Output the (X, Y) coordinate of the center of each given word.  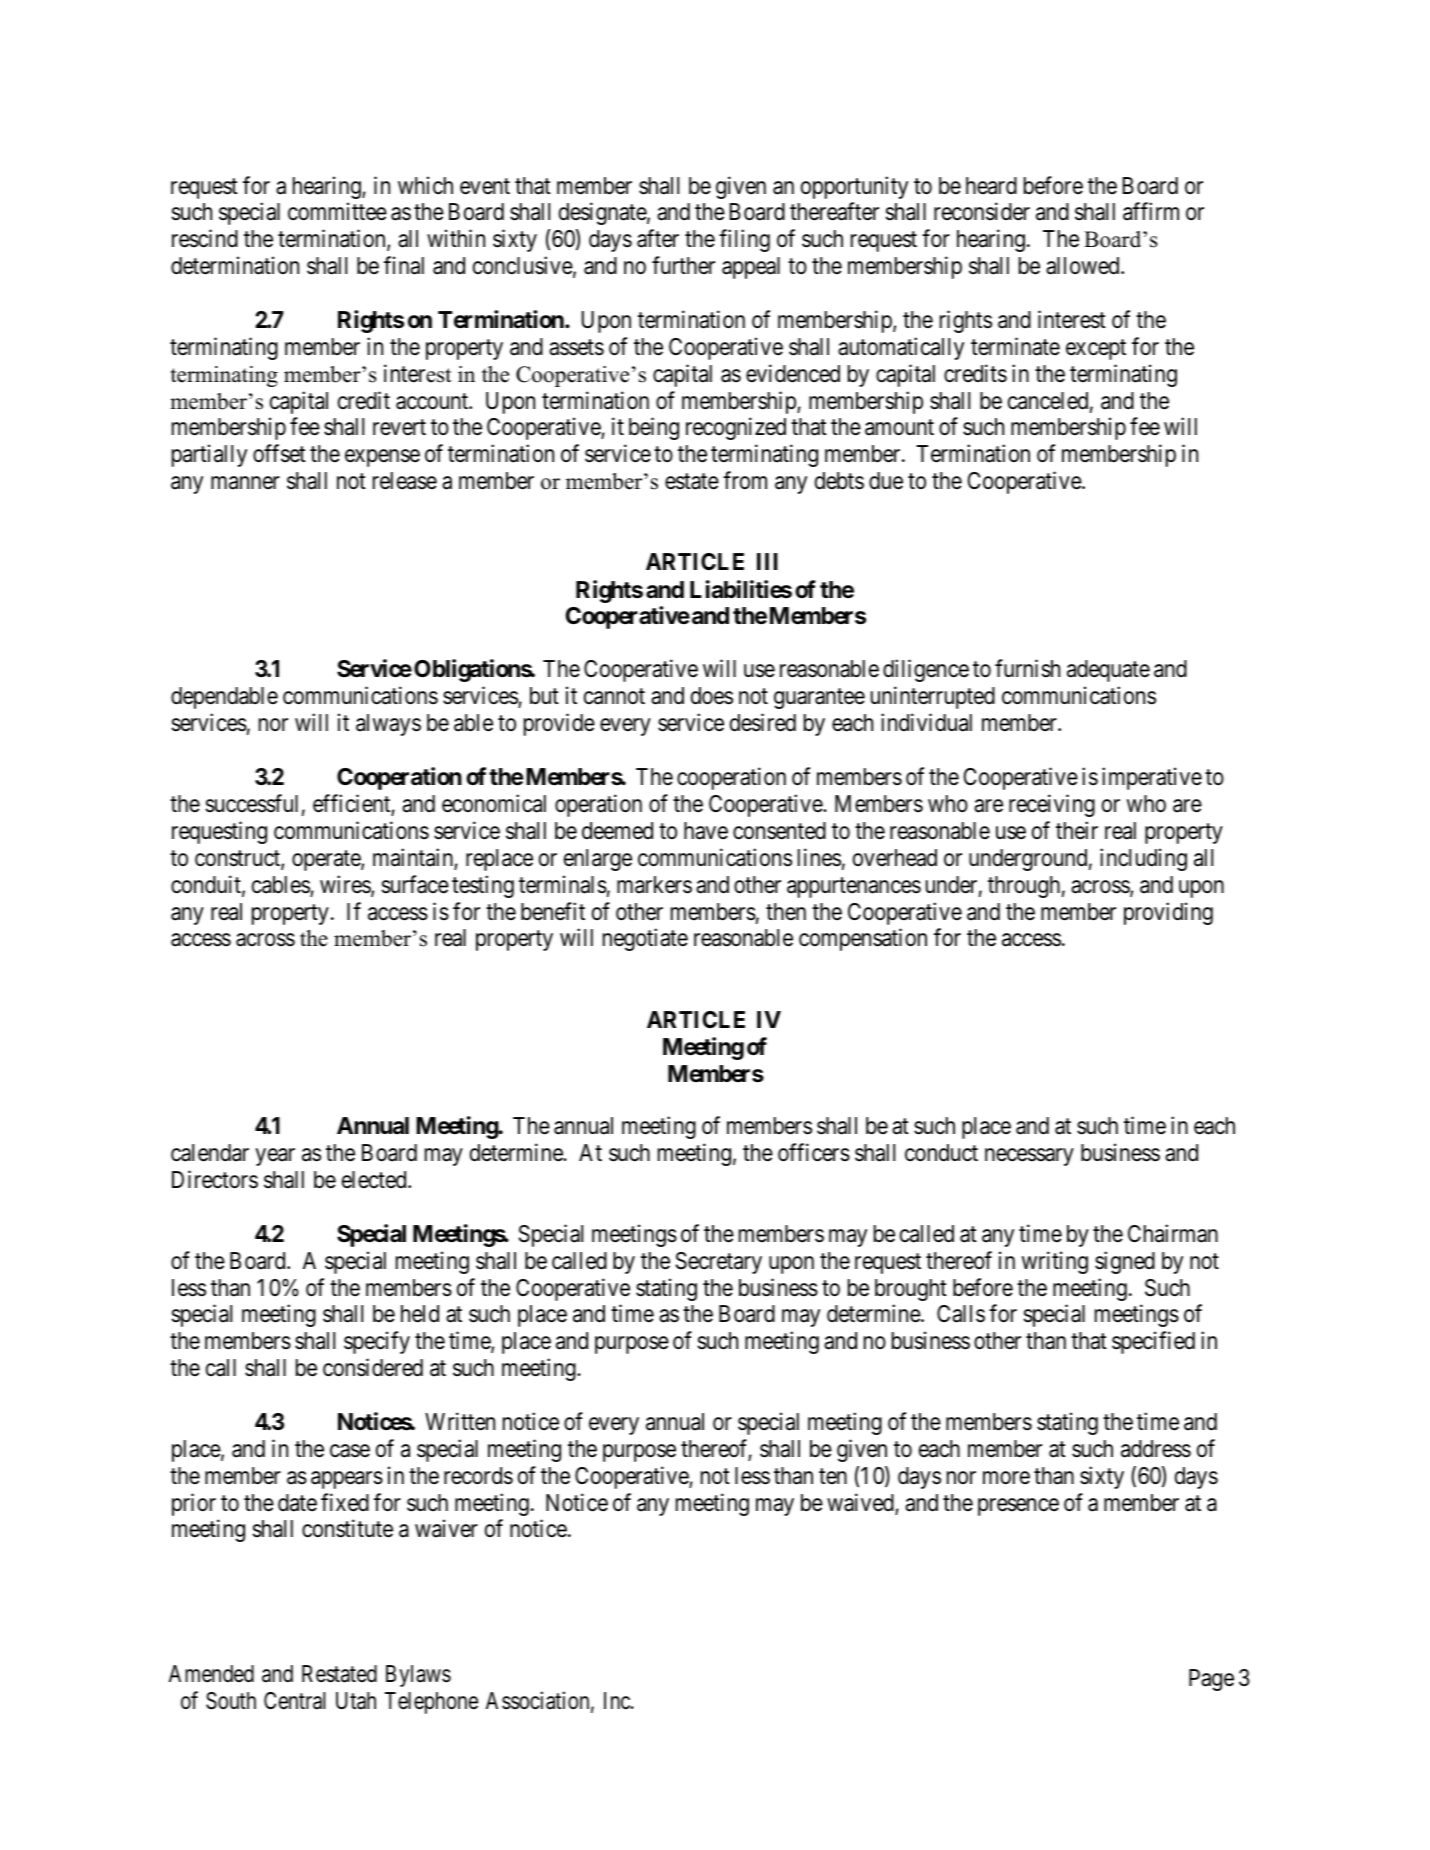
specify (377, 1343)
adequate (1108, 671)
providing (1168, 913)
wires (346, 885)
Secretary (719, 1263)
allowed (1084, 266)
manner (245, 483)
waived (861, 1503)
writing (1055, 1262)
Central (295, 1701)
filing (744, 240)
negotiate (645, 939)
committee (337, 212)
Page (1211, 1680)
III (767, 561)
